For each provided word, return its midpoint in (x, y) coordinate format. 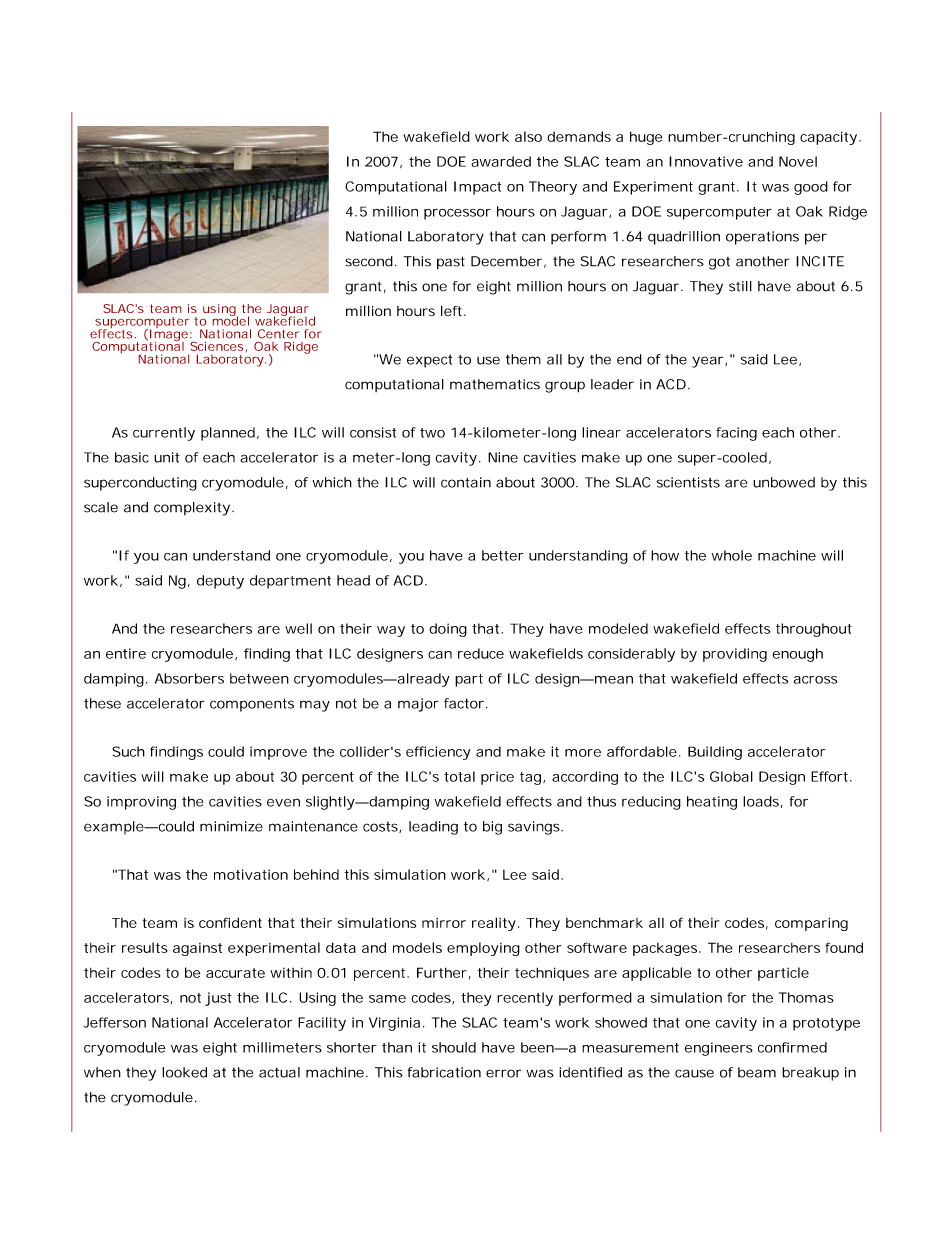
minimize (231, 826)
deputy (220, 582)
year (707, 362)
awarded (501, 161)
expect (429, 361)
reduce (481, 653)
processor (457, 214)
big (492, 828)
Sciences (216, 346)
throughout (814, 630)
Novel (798, 161)
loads (761, 801)
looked (184, 1072)
